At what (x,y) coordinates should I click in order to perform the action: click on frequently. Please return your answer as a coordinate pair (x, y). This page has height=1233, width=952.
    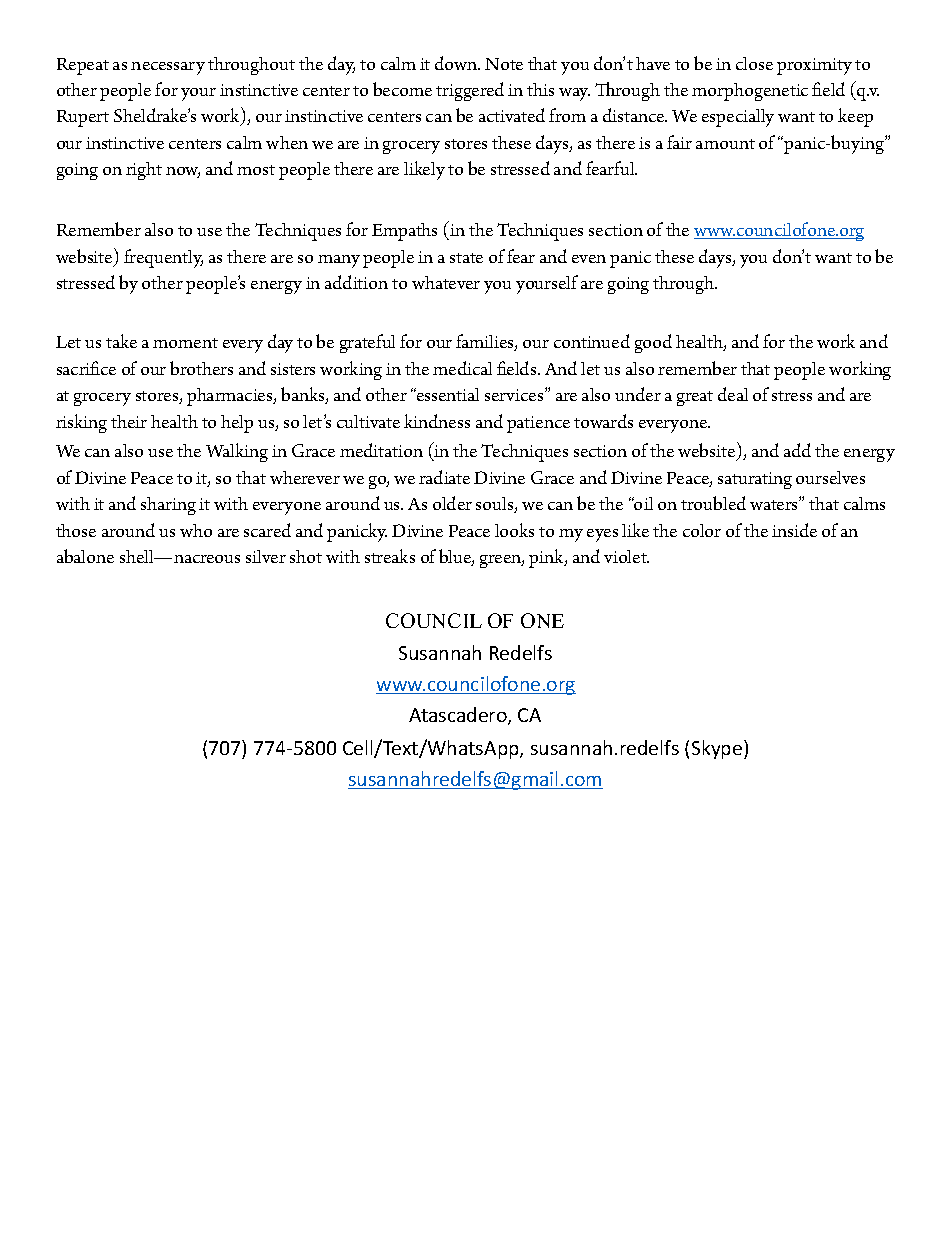
    Looking at the image, I should click on (163, 258).
